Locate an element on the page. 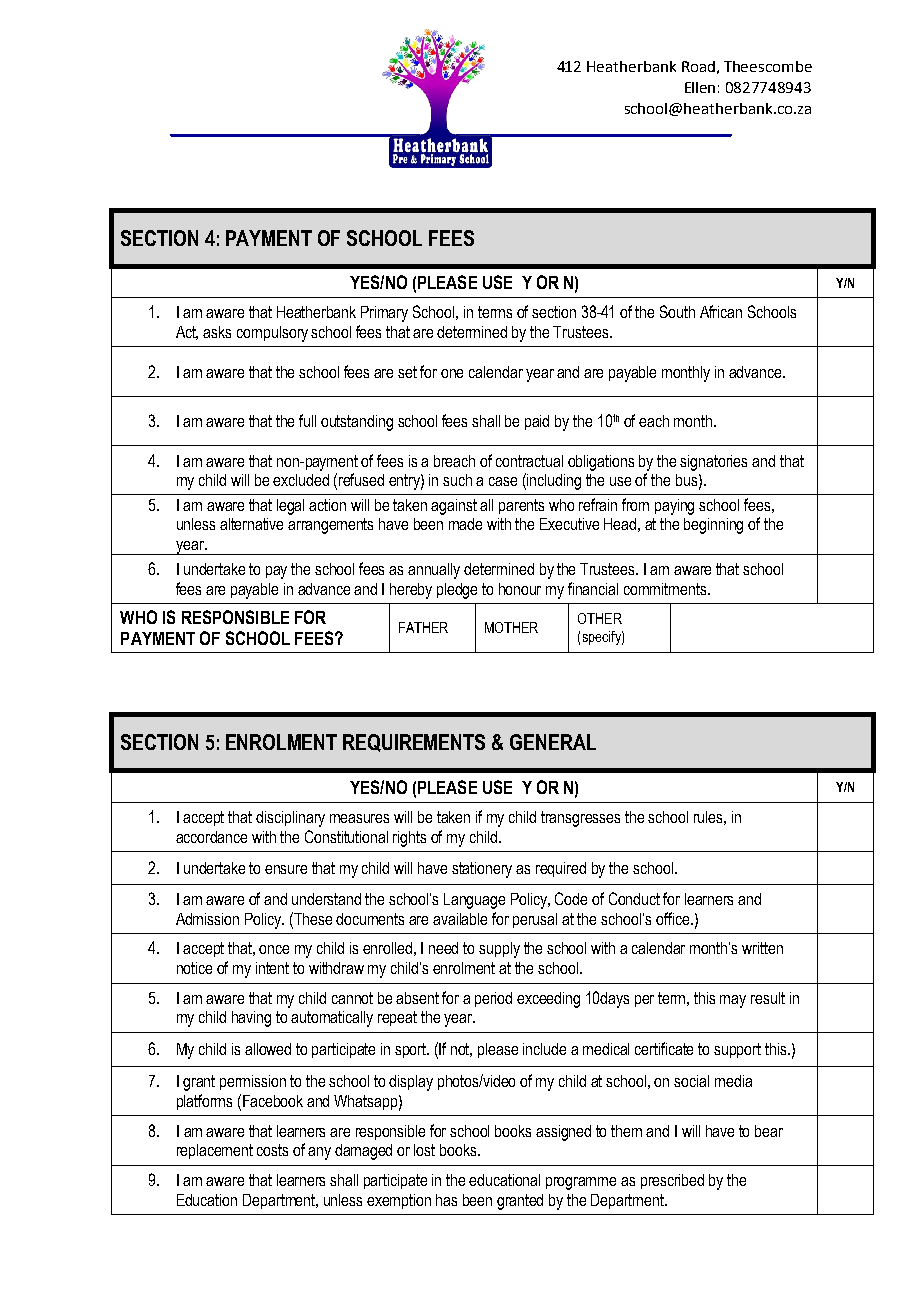 The image size is (924, 1308). African is located at coordinates (721, 311).
